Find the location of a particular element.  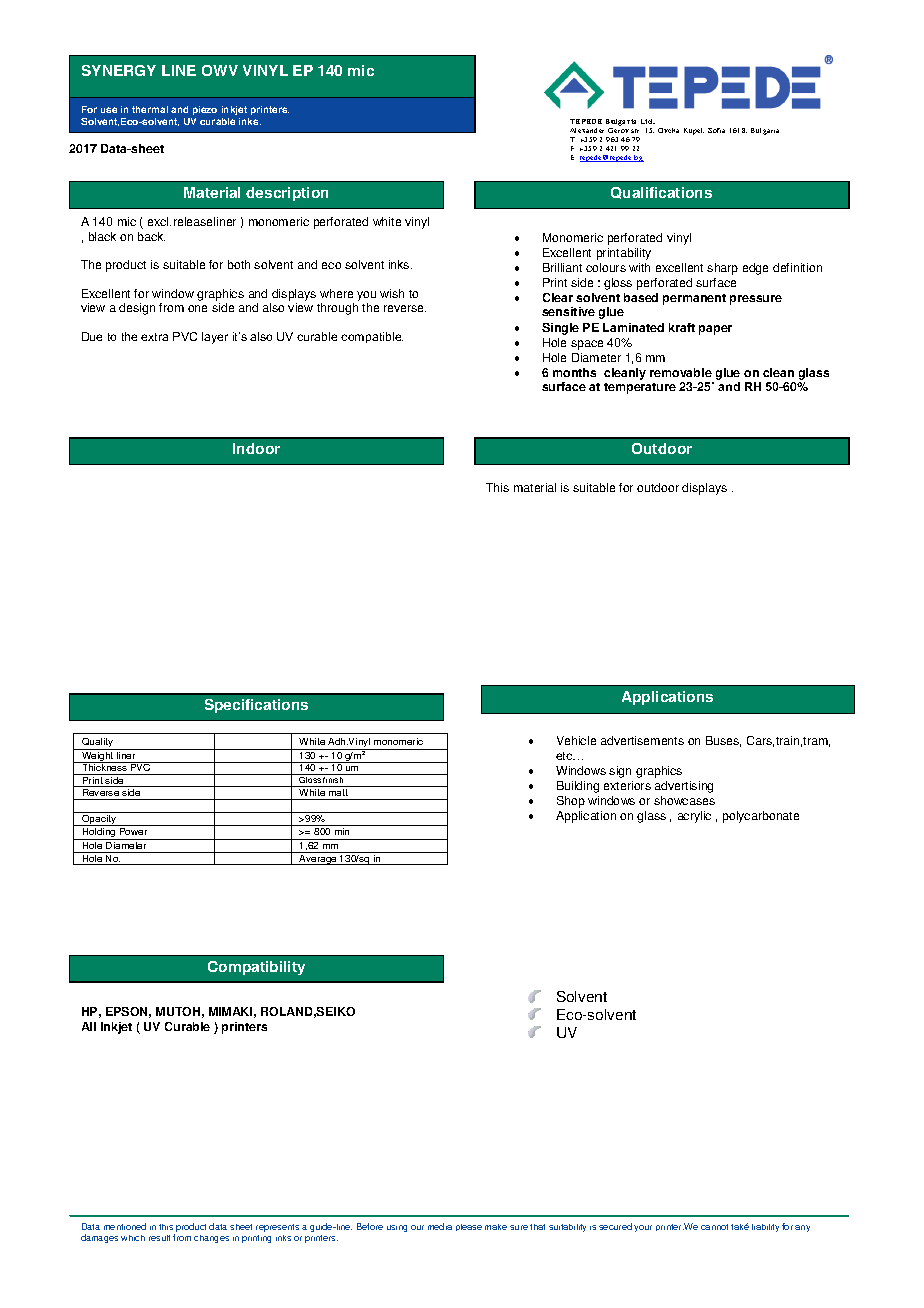

thermal is located at coordinates (150, 109).
